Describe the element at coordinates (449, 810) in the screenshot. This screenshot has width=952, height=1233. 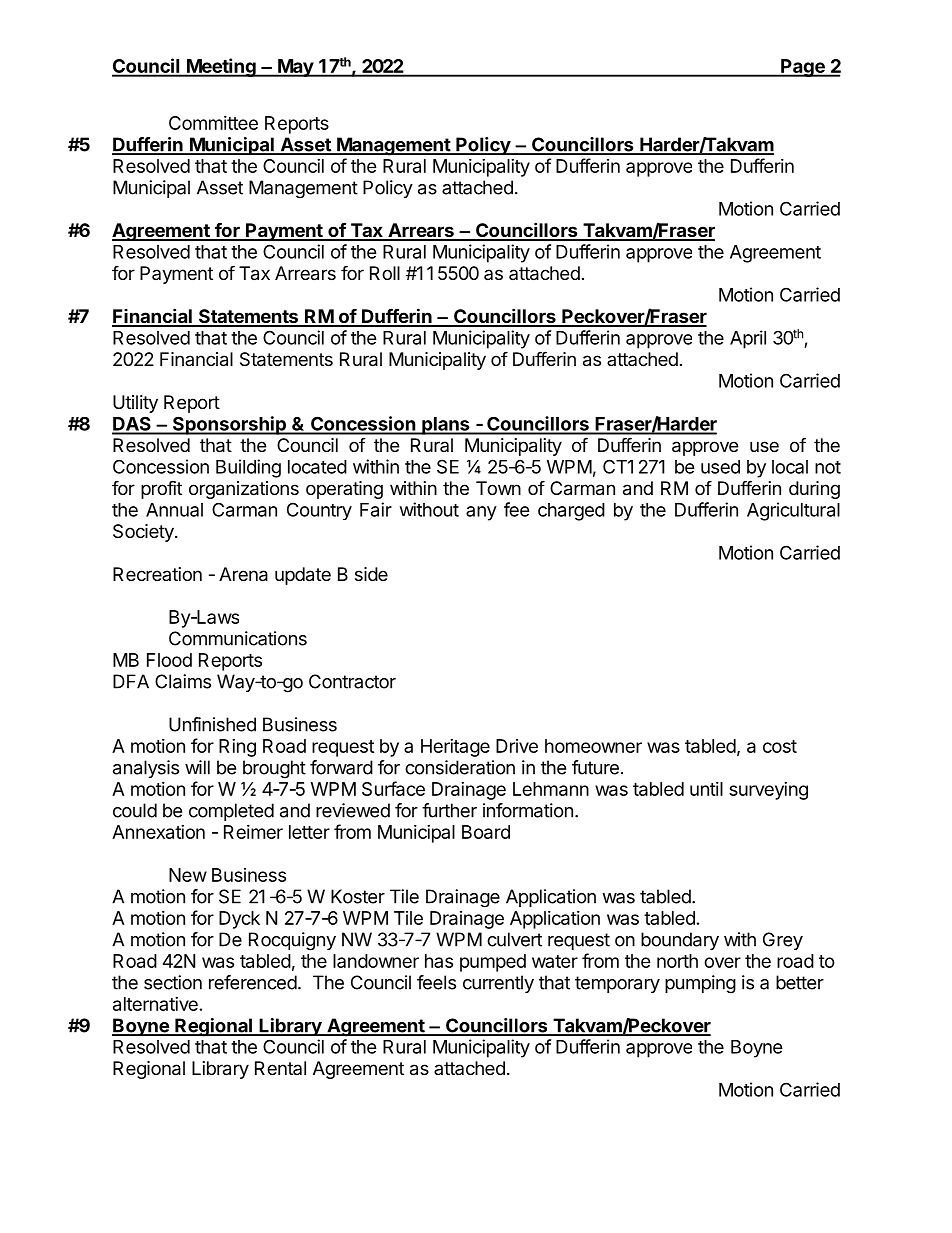
I see `further` at that location.
